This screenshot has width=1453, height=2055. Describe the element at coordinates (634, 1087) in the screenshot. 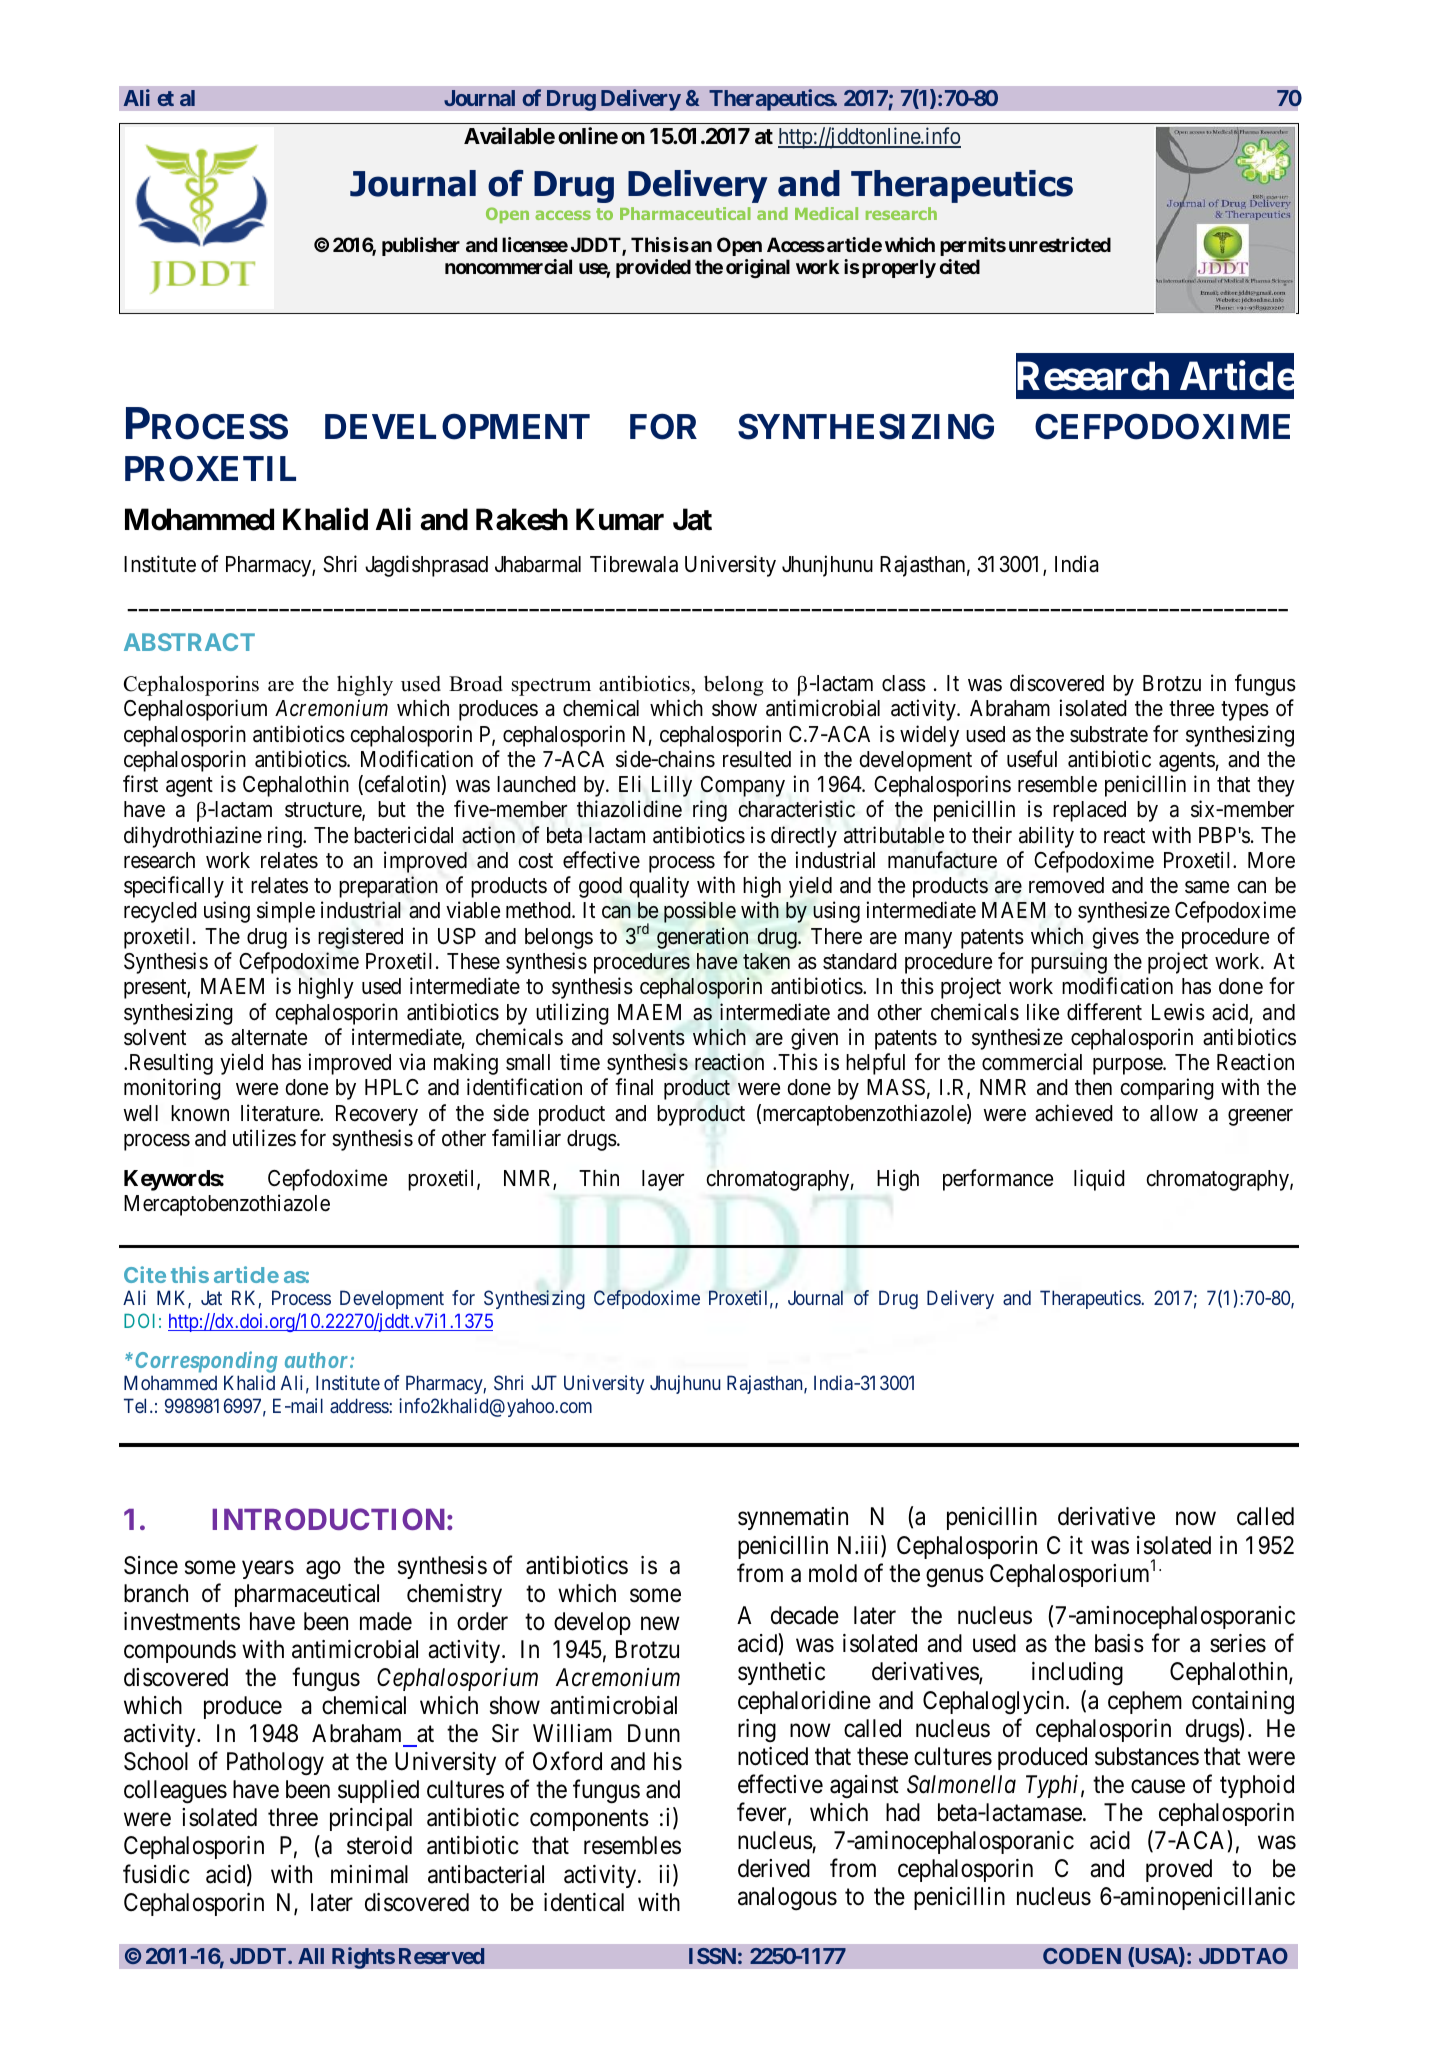

I see `final` at that location.
